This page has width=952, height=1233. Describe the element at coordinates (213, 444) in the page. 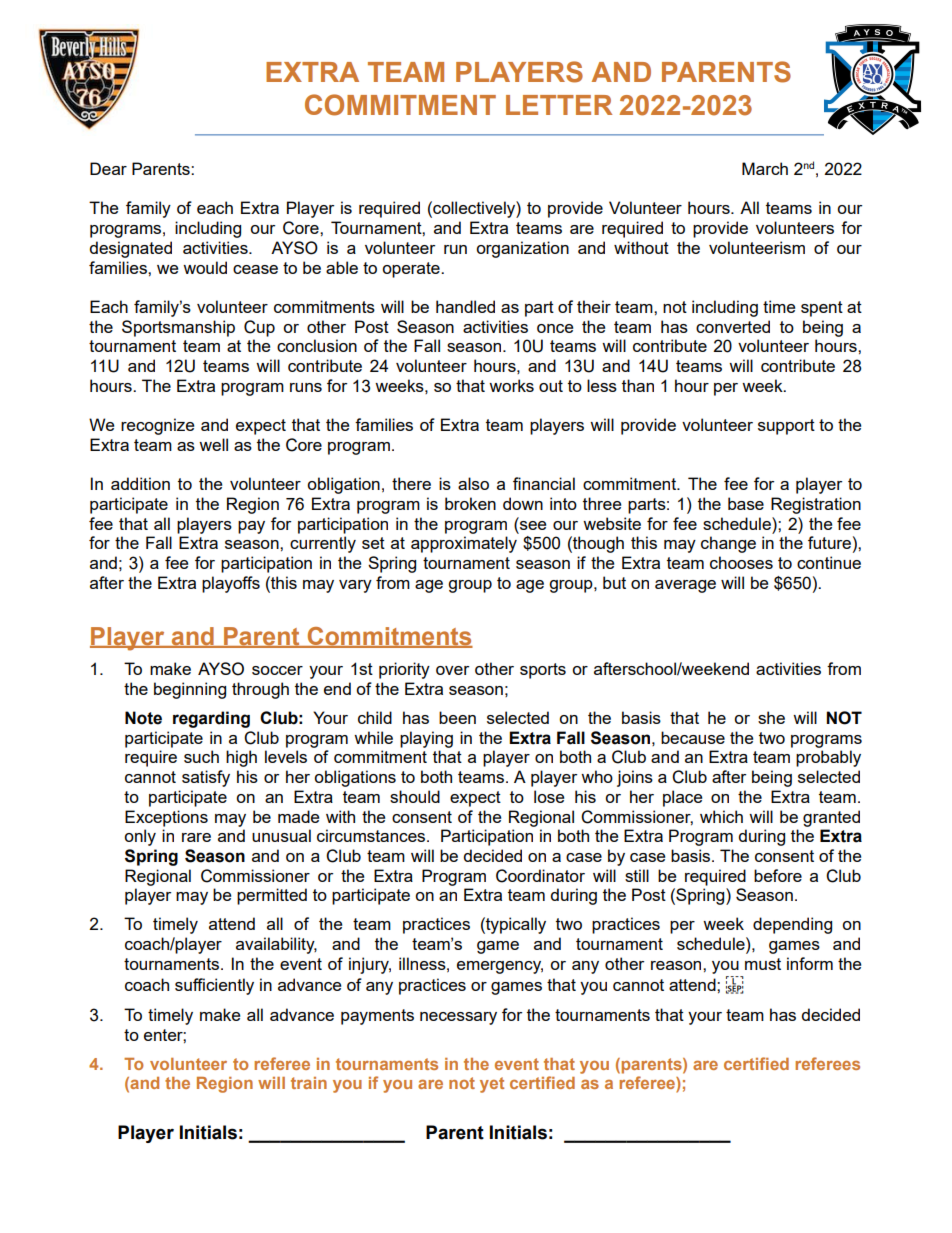

I see `well` at that location.
